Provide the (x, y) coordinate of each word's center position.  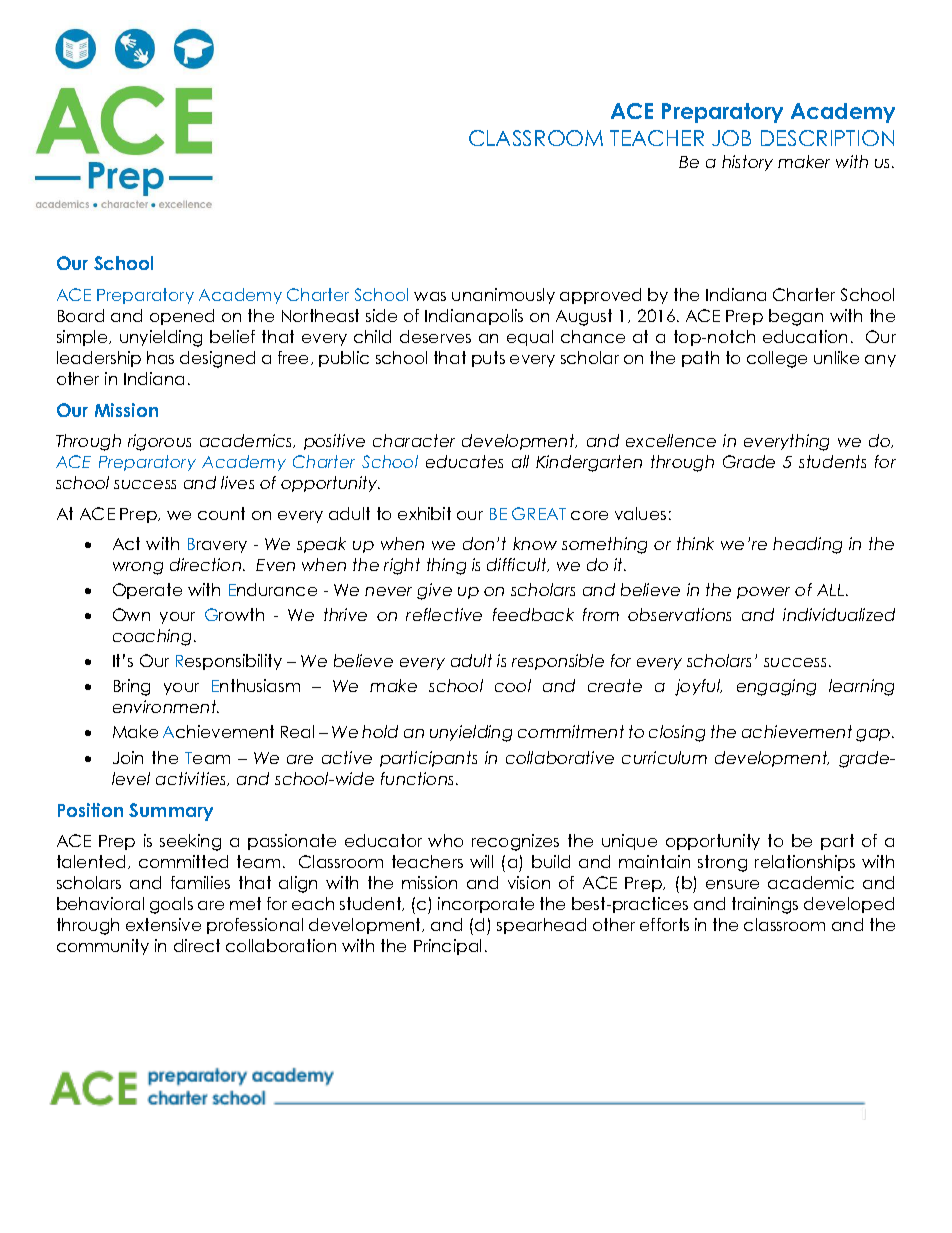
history (747, 163)
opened (182, 317)
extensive (163, 924)
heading (807, 545)
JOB (731, 138)
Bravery (217, 545)
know (535, 543)
